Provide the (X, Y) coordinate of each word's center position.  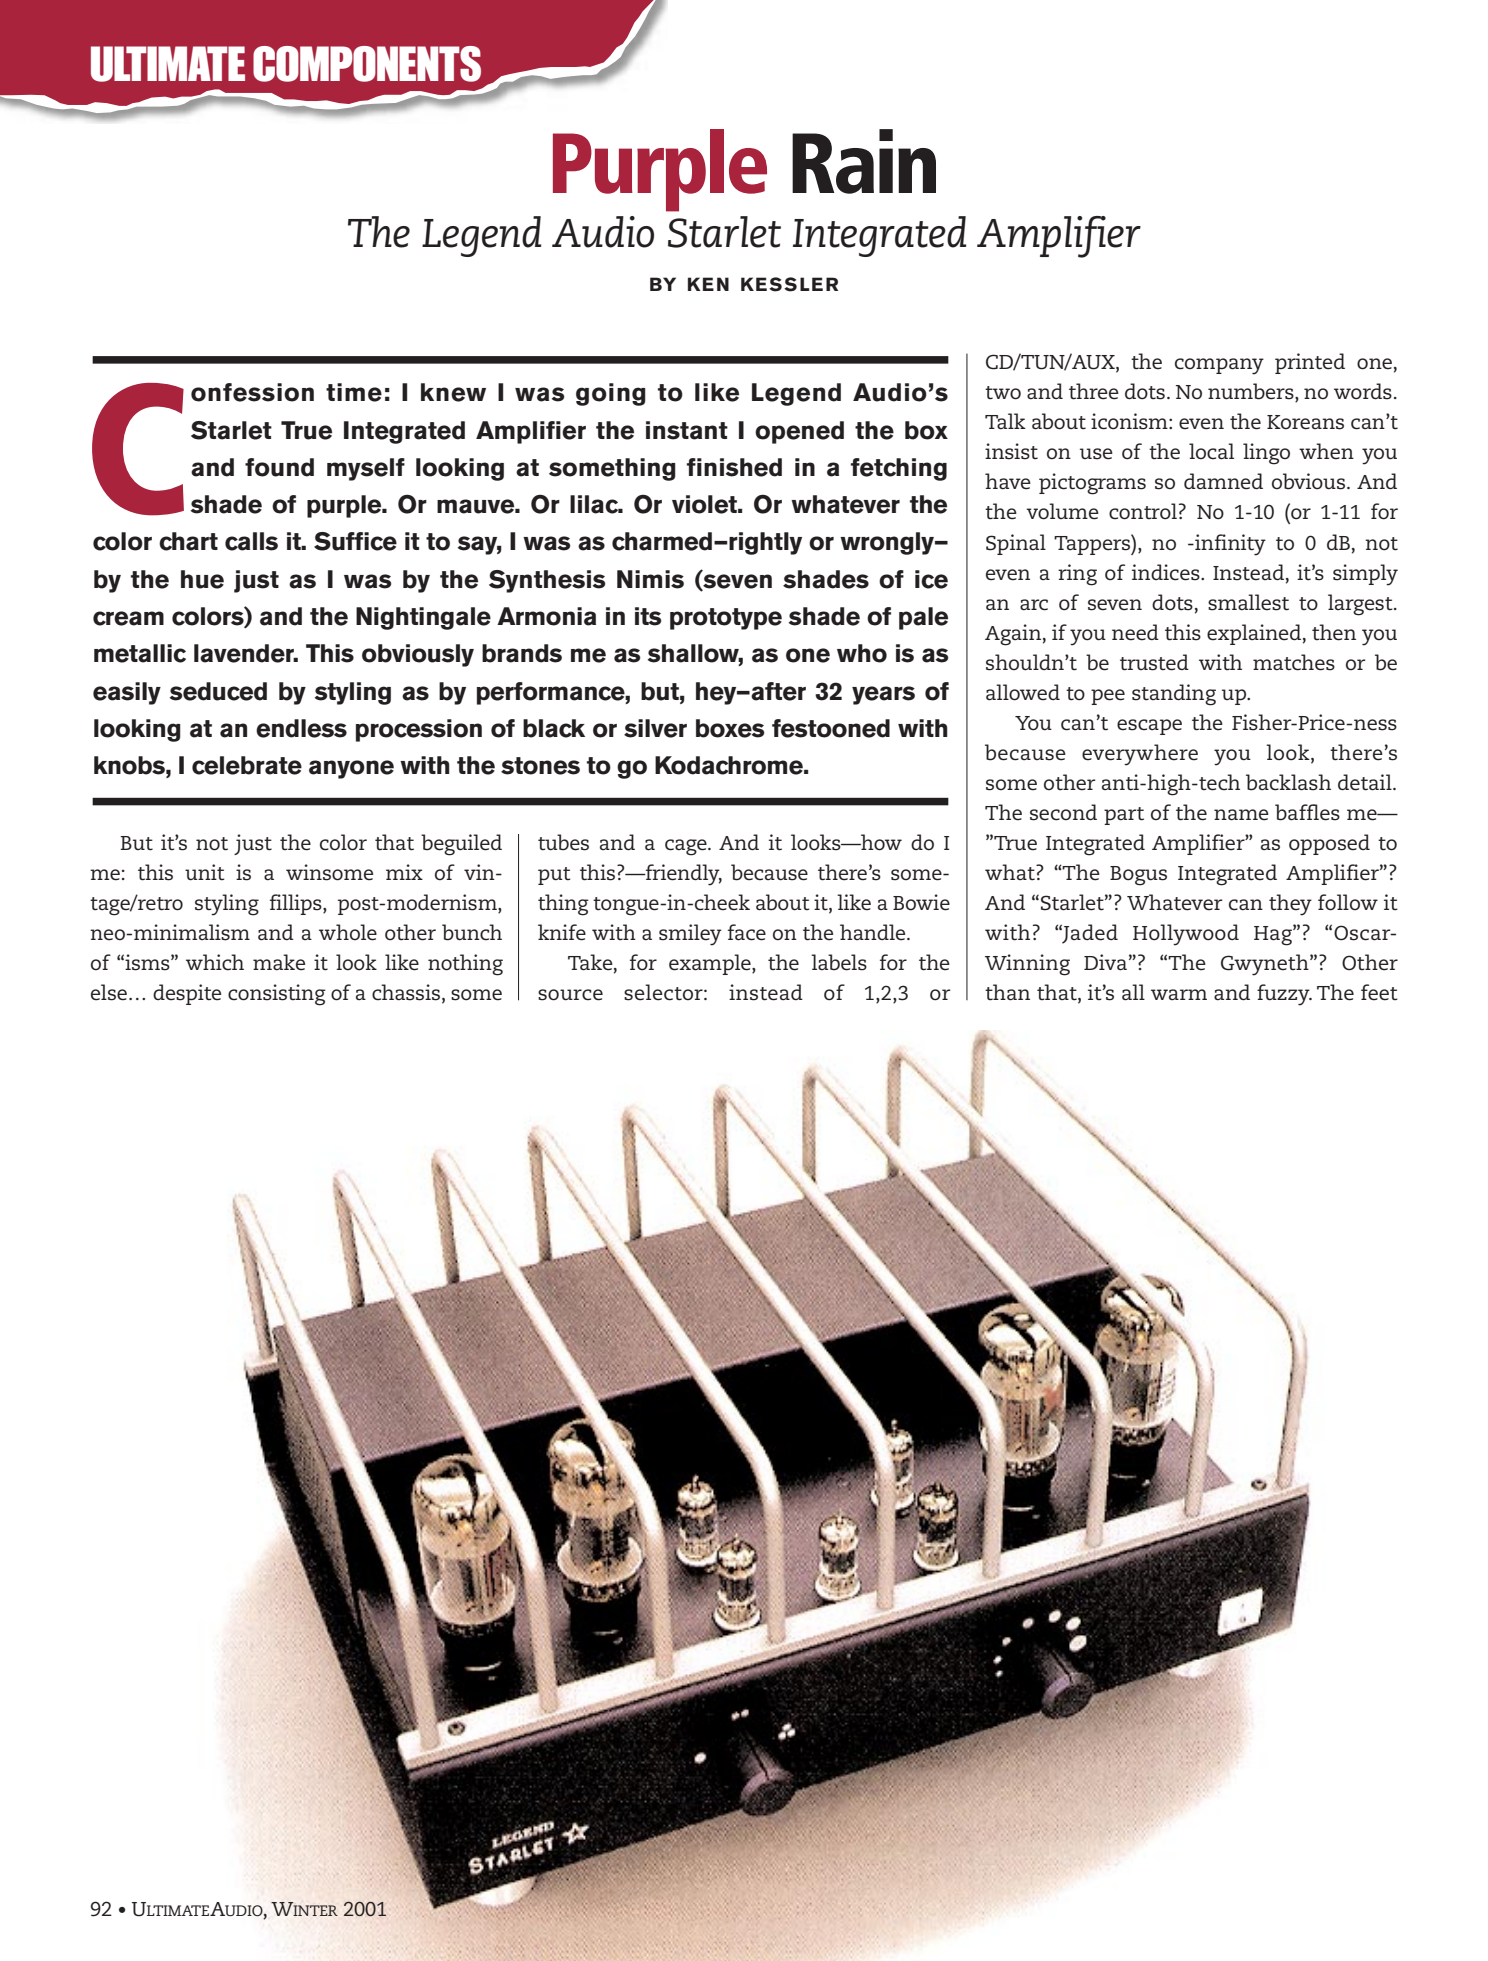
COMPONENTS (367, 64)
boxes (730, 728)
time (354, 392)
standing (1174, 695)
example (711, 964)
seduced (218, 691)
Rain (864, 161)
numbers (1252, 392)
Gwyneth (1266, 965)
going (611, 394)
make (279, 962)
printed (1310, 363)
